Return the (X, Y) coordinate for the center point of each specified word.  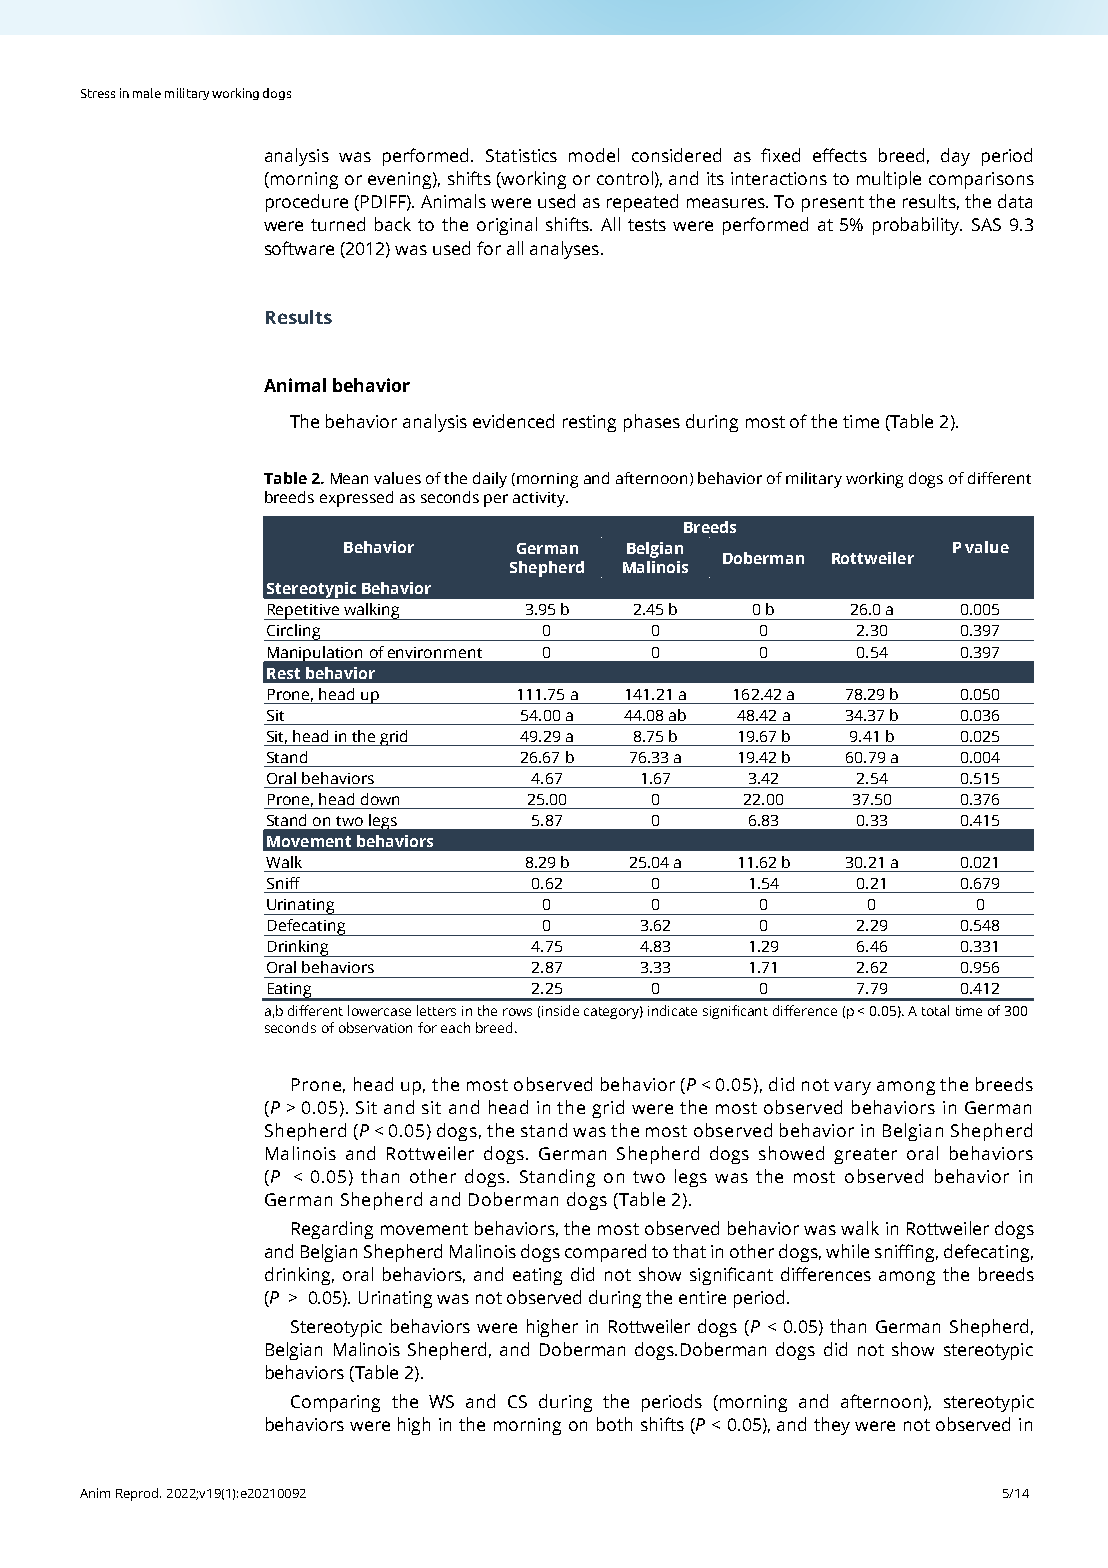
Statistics (521, 155)
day (955, 157)
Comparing (335, 1403)
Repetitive (303, 612)
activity (540, 499)
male (147, 93)
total (935, 1010)
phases (652, 423)
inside (560, 1010)
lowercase (379, 1010)
